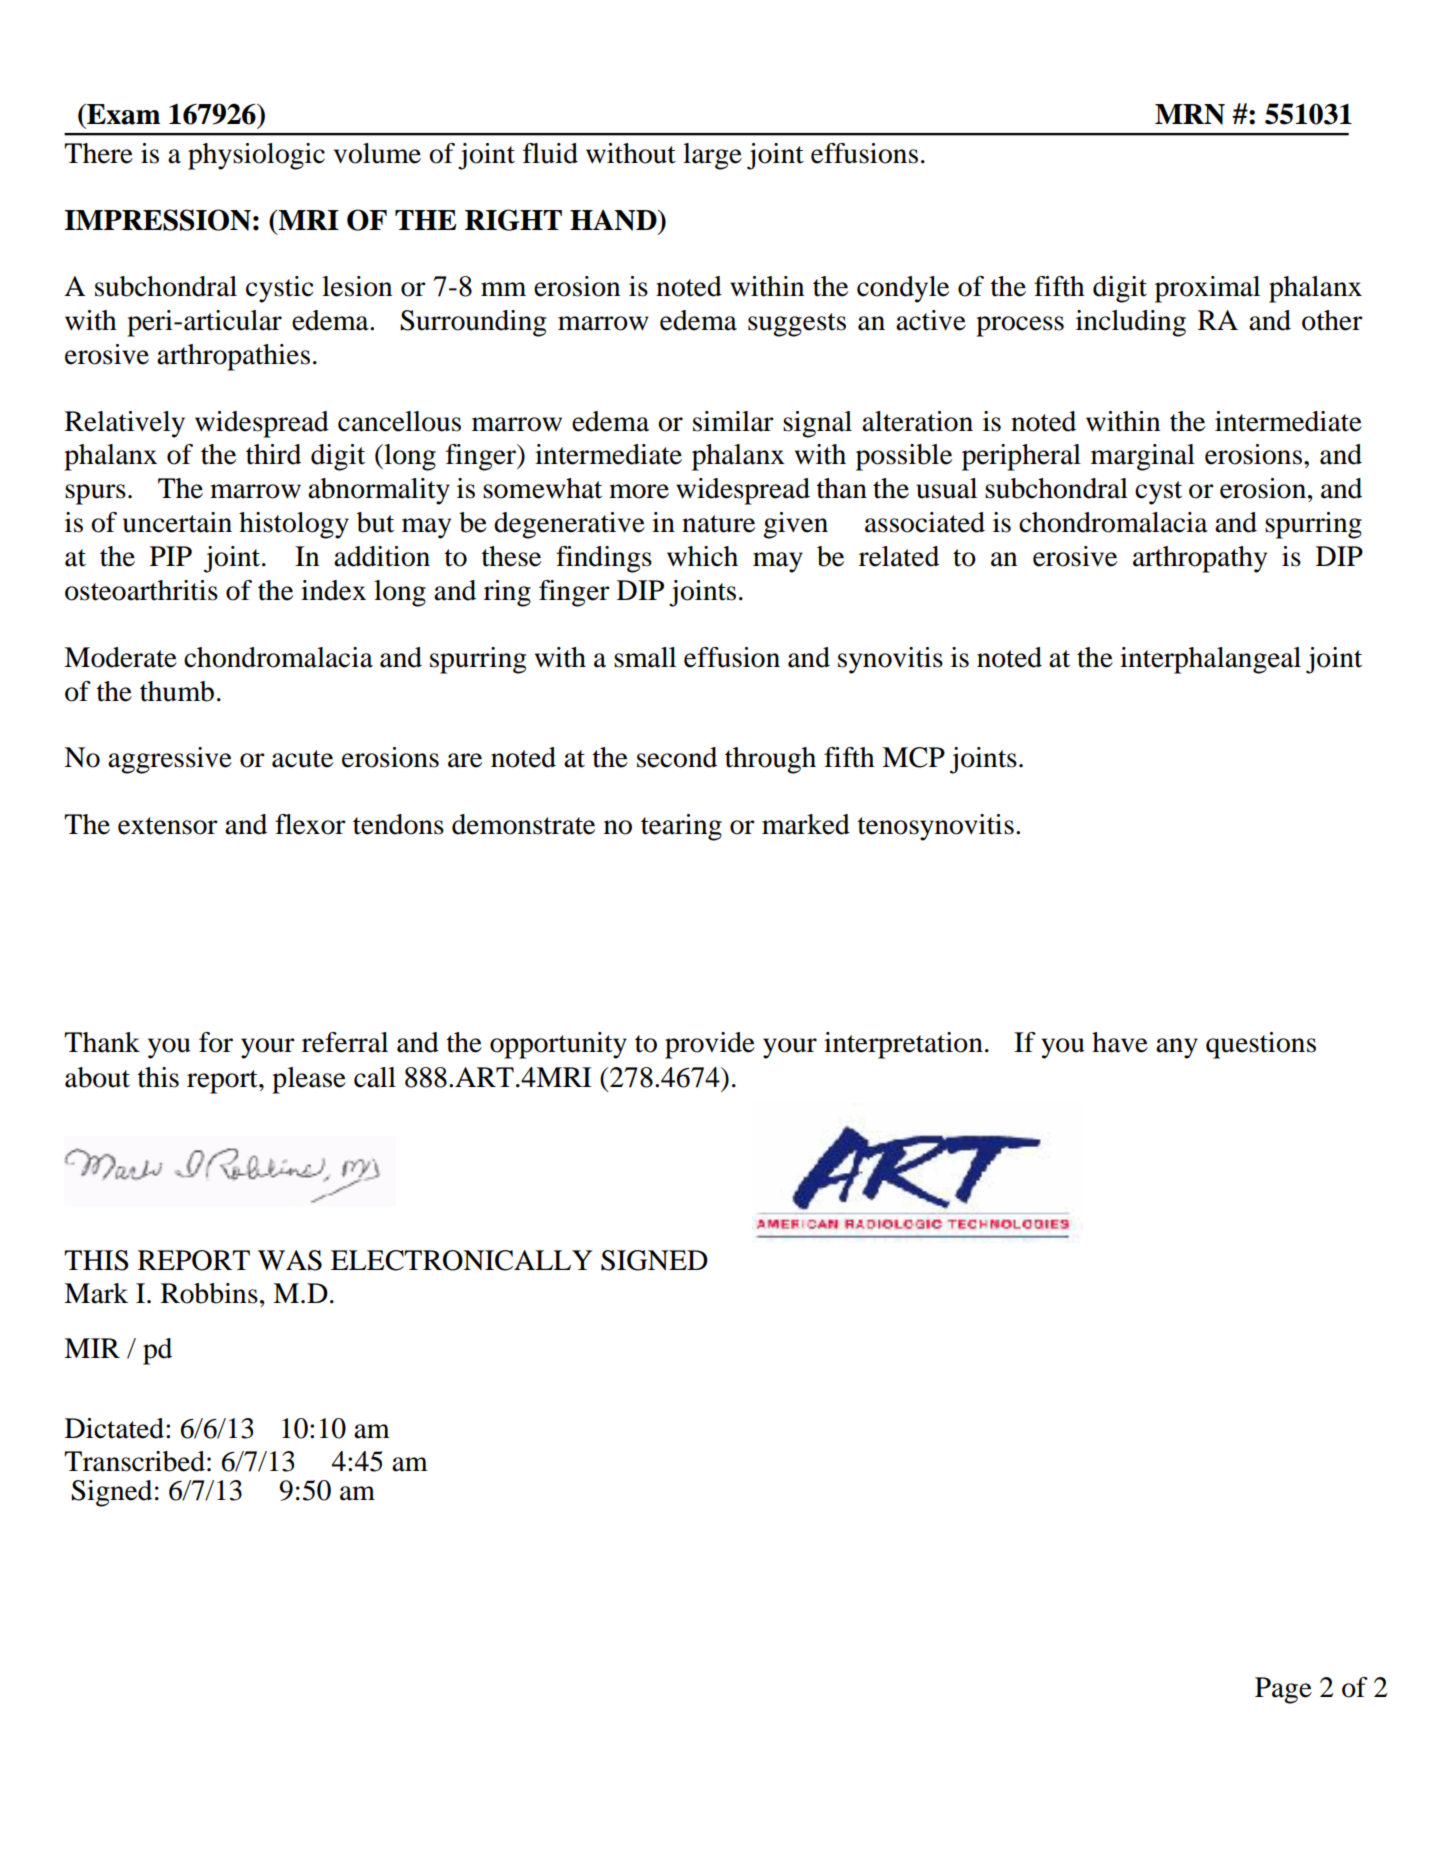  Describe the element at coordinates (1177, 1048) in the image. I see `any` at that location.
